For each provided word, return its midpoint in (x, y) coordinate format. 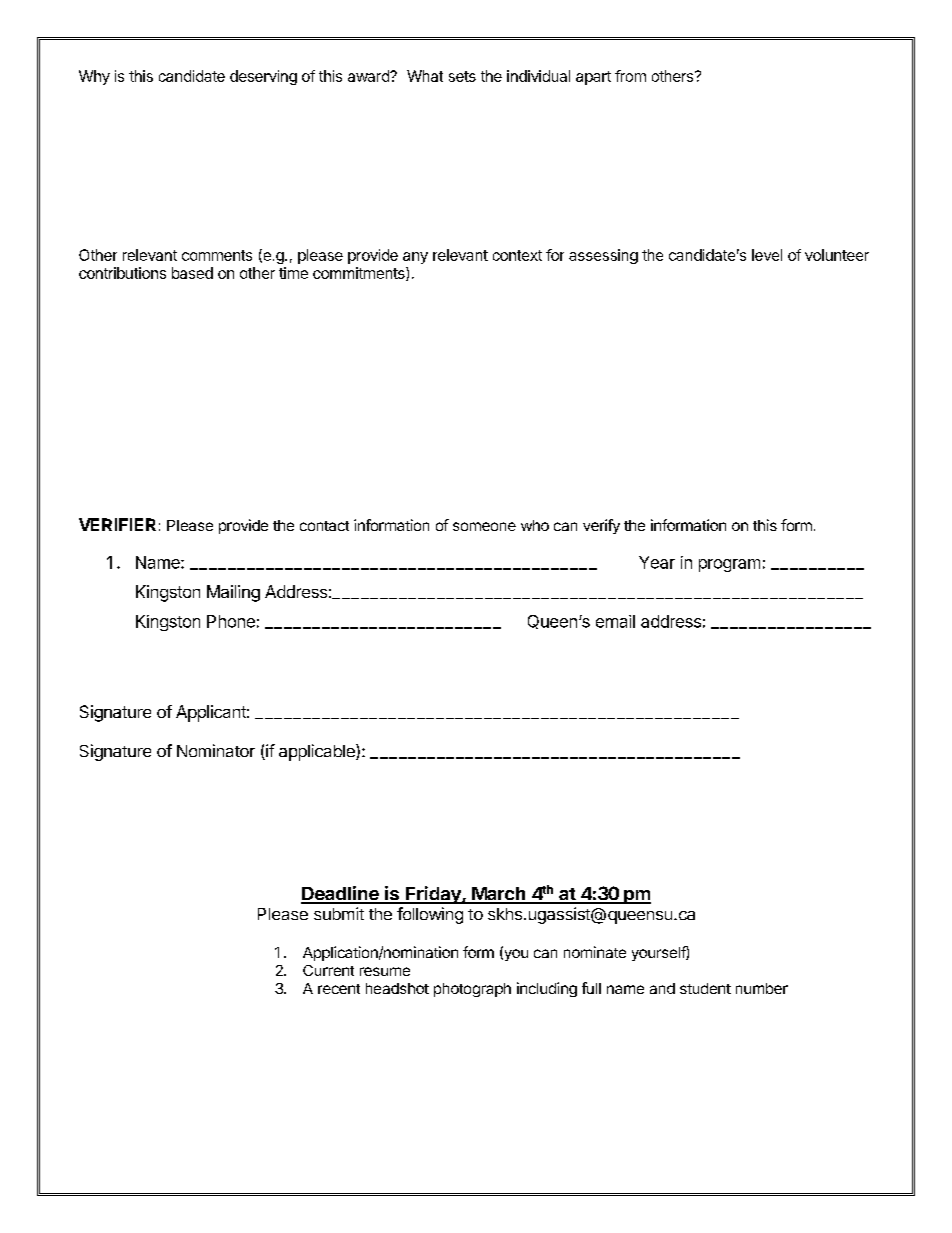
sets (462, 76)
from (630, 76)
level (767, 255)
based (192, 273)
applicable (318, 752)
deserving (263, 77)
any (415, 258)
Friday (433, 895)
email (615, 621)
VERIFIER (117, 524)
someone (484, 526)
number (762, 988)
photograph (472, 990)
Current (328, 970)
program (729, 565)
